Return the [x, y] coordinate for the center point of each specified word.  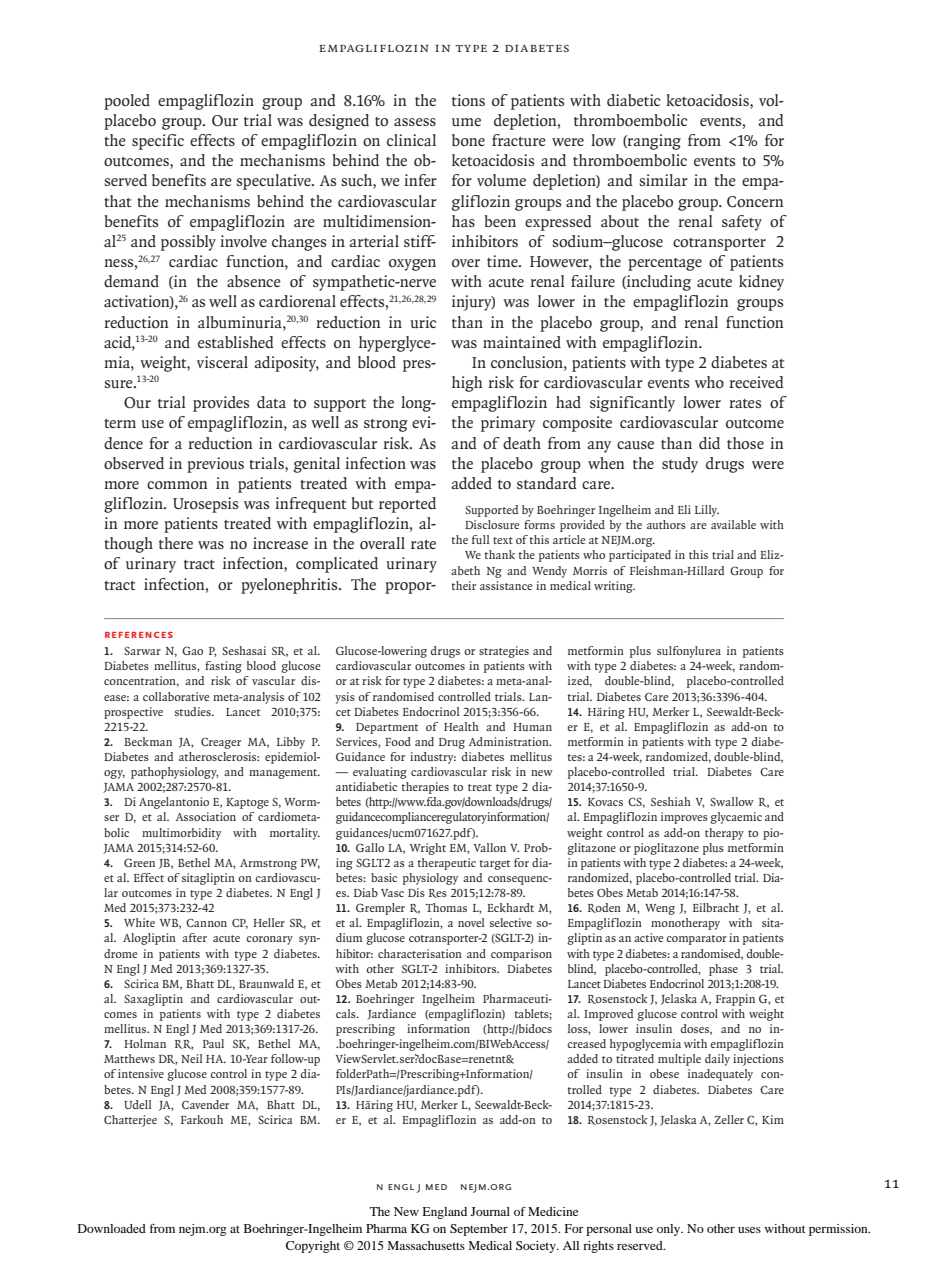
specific [158, 142]
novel [471, 922]
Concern [755, 202]
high [467, 384]
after [194, 937]
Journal [490, 1211]
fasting [223, 667]
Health [461, 726]
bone [468, 140]
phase [723, 970]
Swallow [732, 801]
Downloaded [112, 1228]
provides [221, 404]
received [756, 382]
